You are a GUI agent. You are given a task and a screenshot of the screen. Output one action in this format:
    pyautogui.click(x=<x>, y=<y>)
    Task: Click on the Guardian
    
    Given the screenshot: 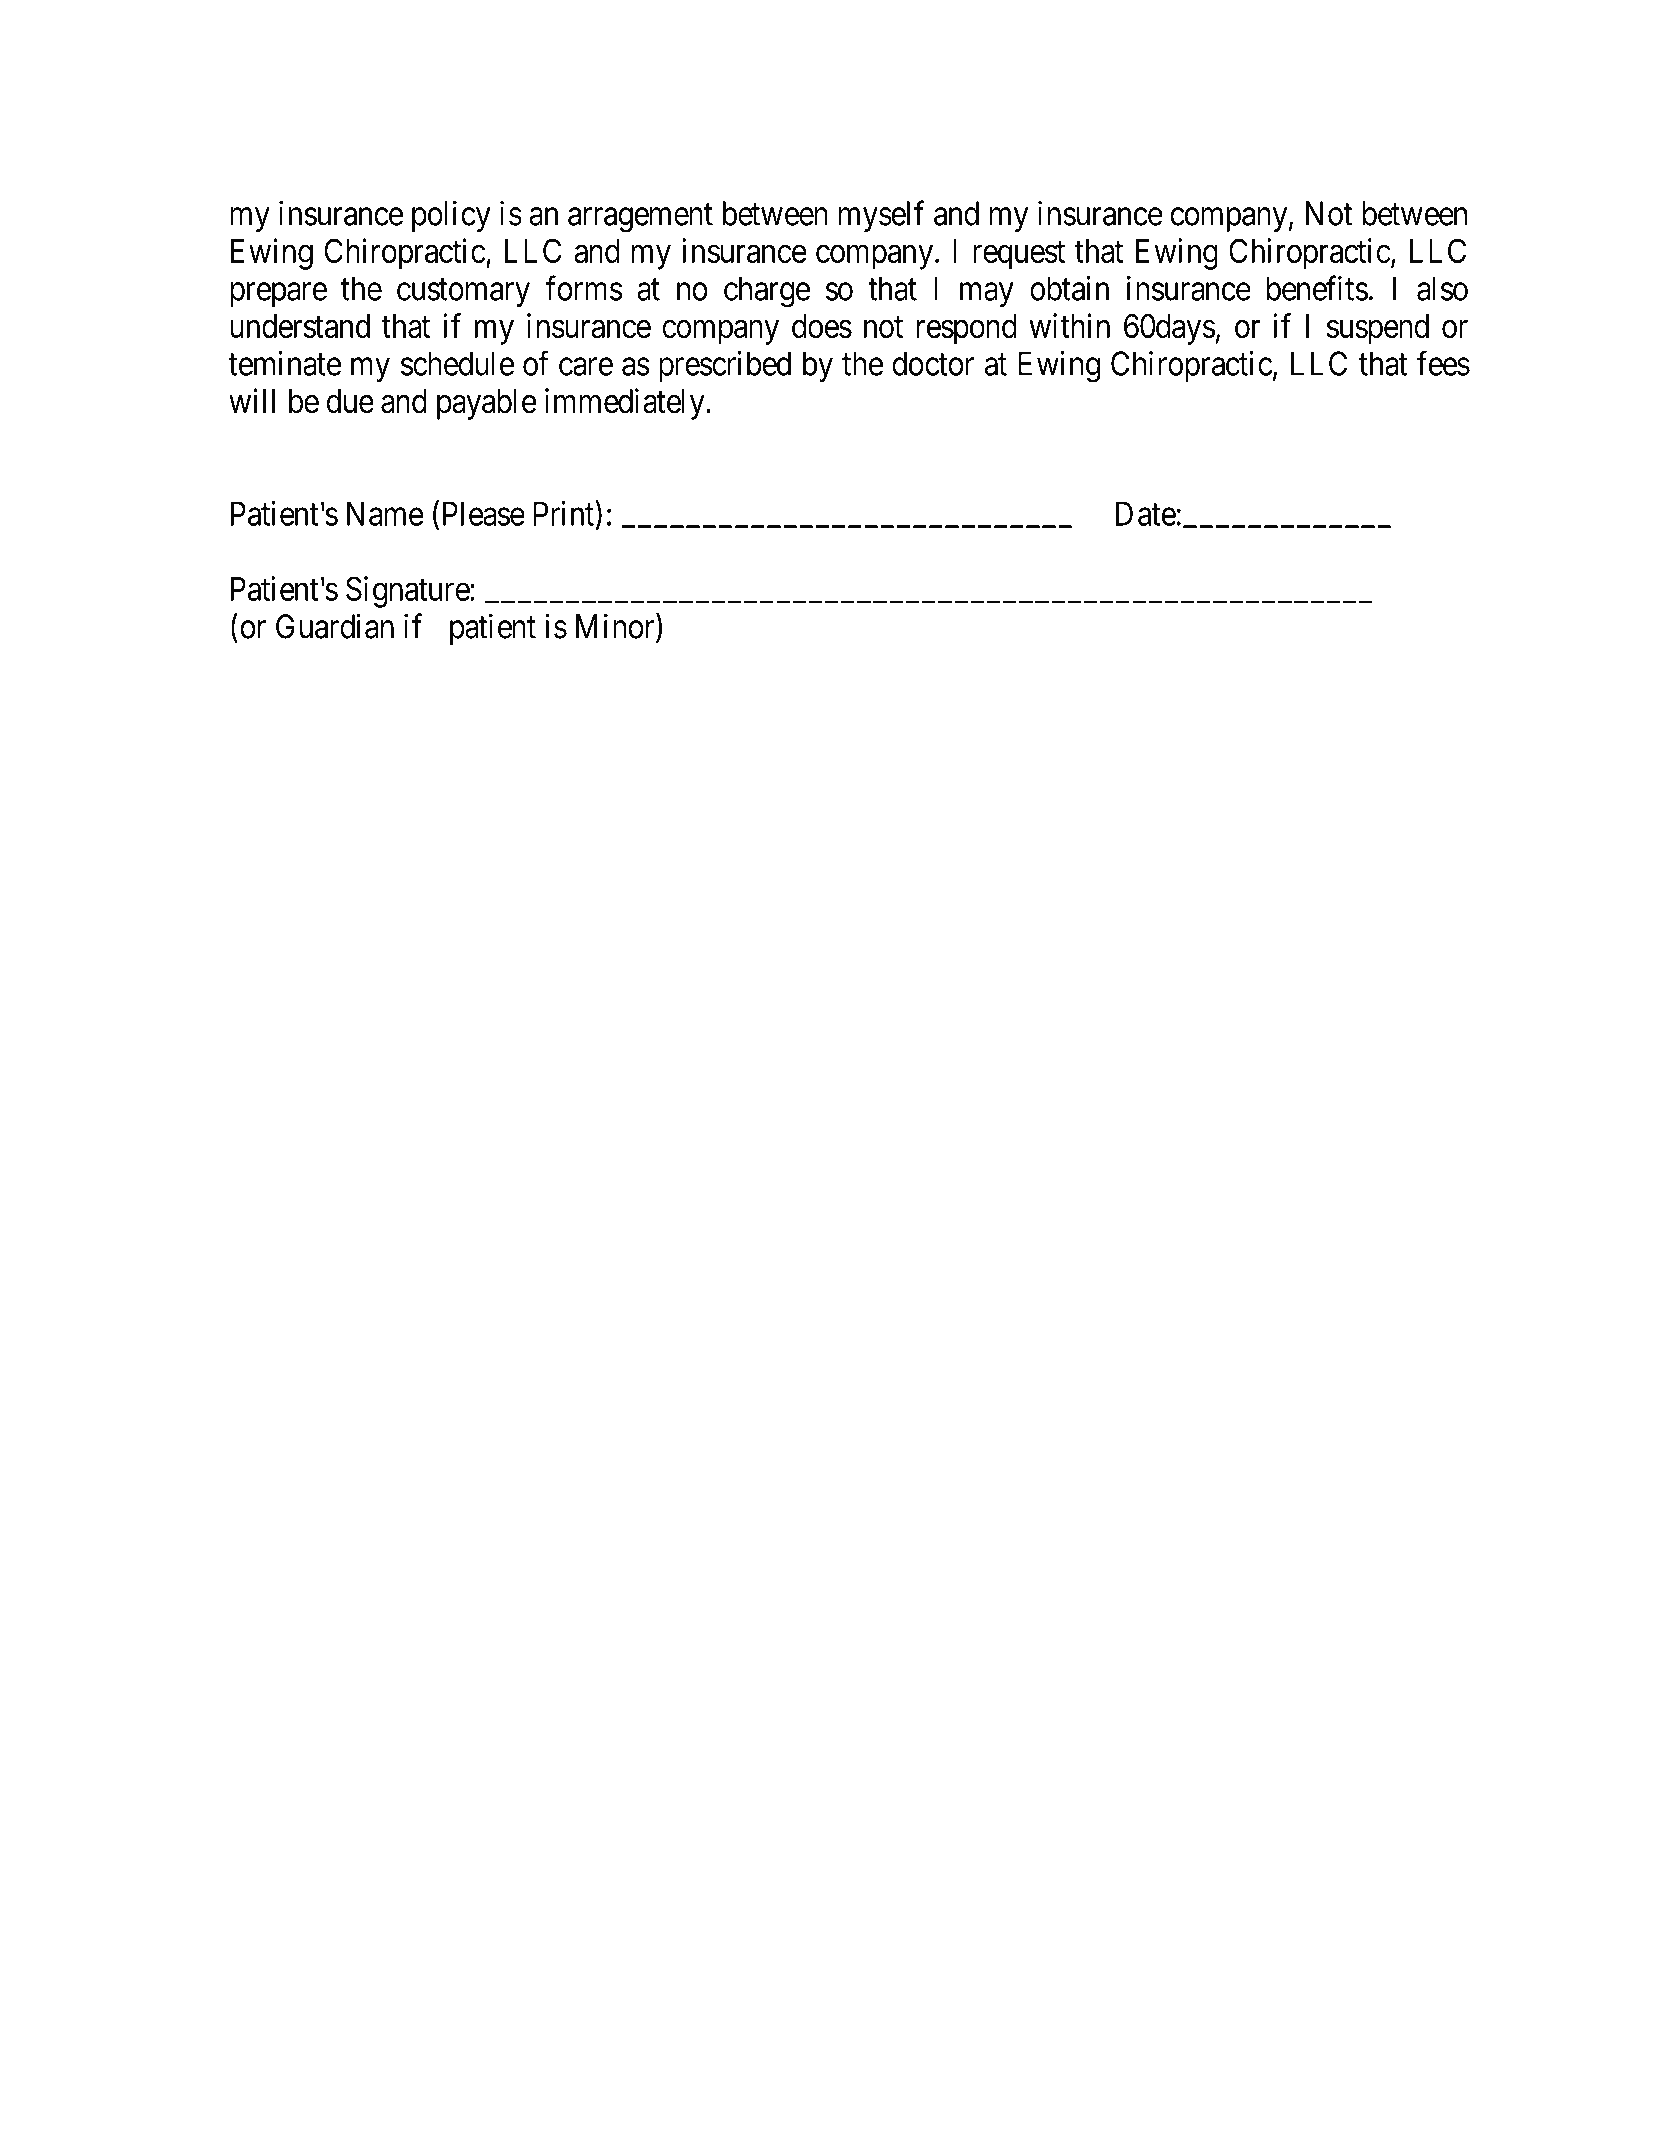 What is the action you would take?
    pyautogui.click(x=335, y=626)
